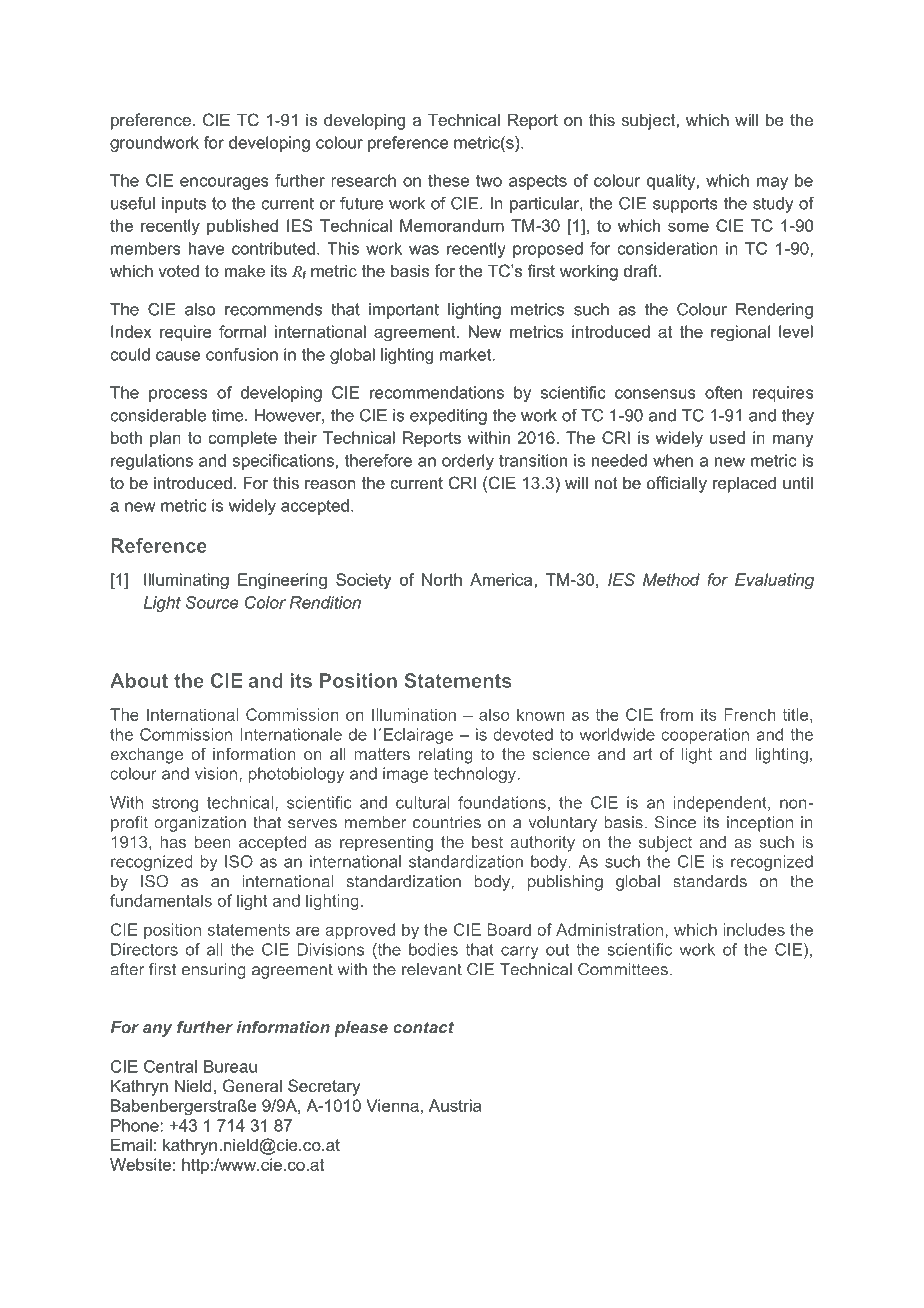 This screenshot has width=924, height=1308. What do you see at coordinates (447, 822) in the screenshot?
I see `countries` at bounding box center [447, 822].
